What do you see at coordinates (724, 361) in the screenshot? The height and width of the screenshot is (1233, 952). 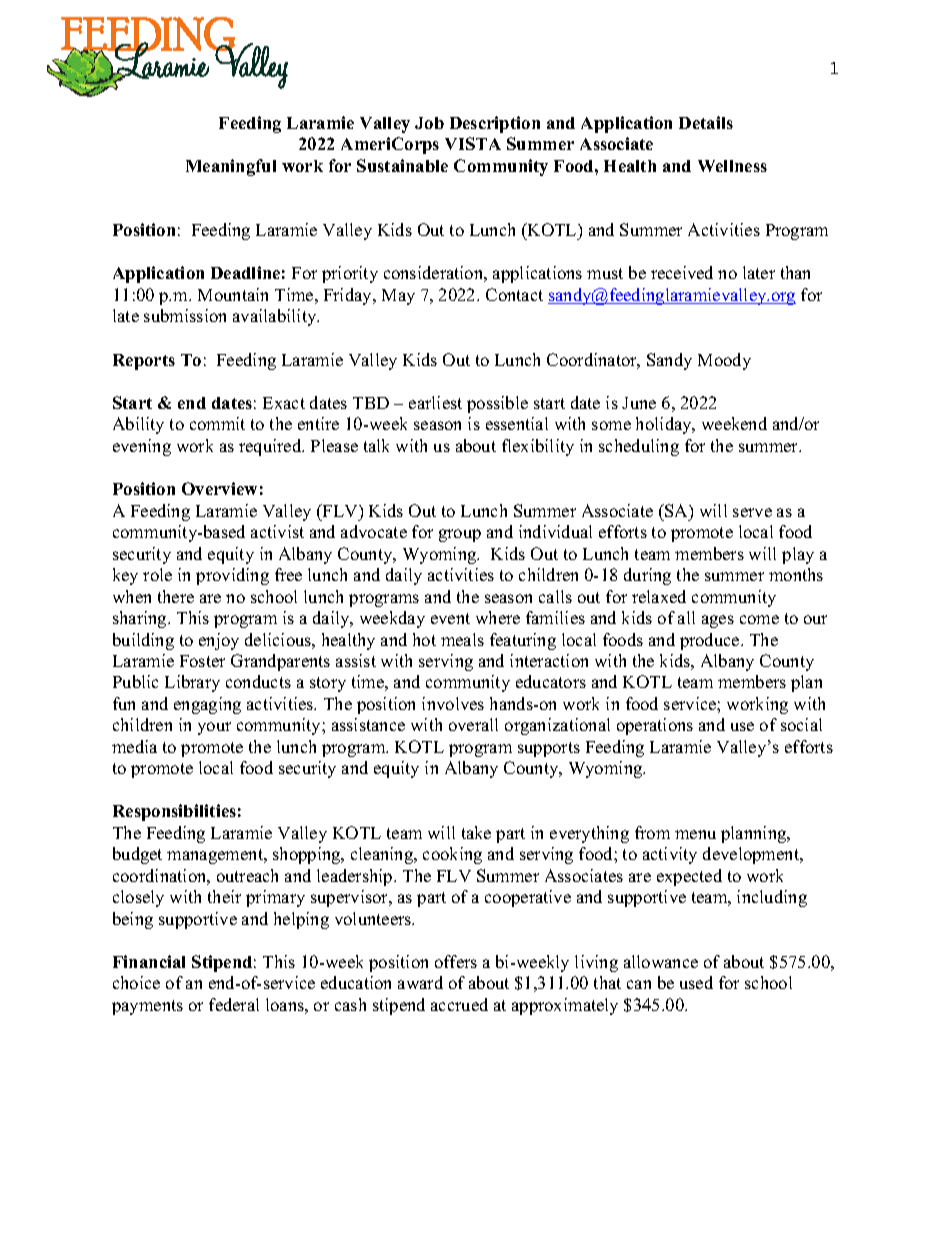 I see `Moody` at bounding box center [724, 361].
